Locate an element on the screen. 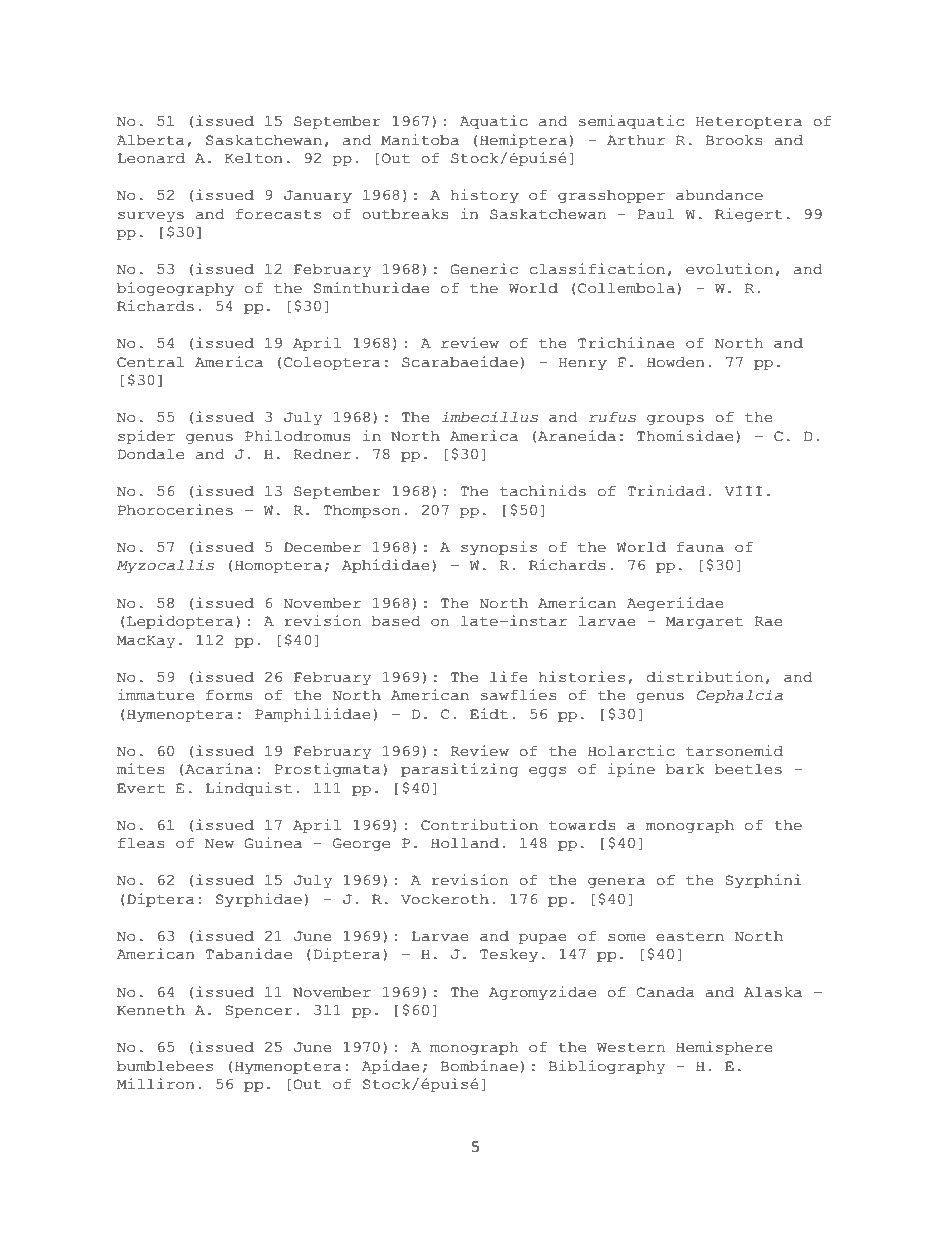  Howden is located at coordinates (676, 362).
